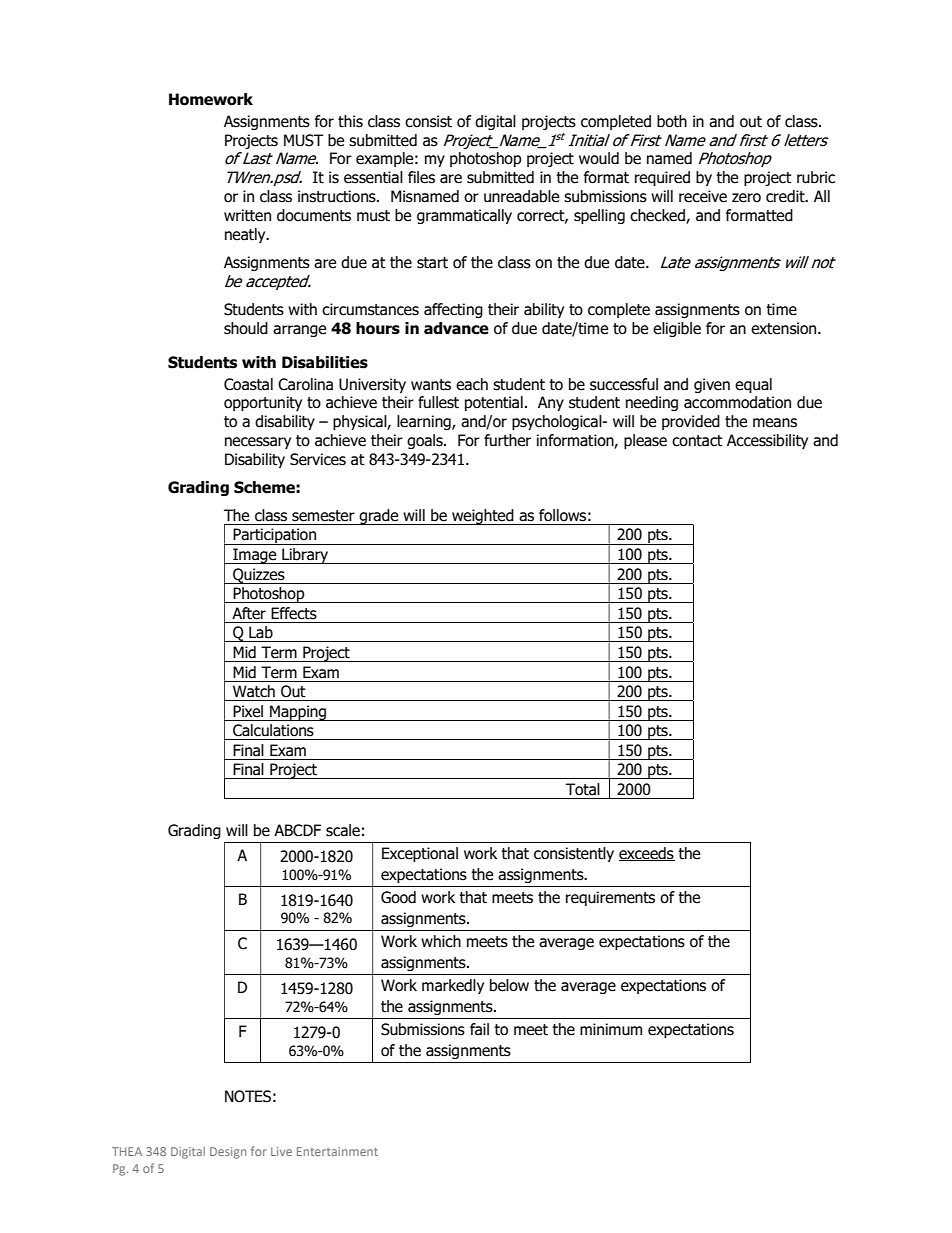 The image size is (952, 1233). I want to click on files, so click(421, 177).
